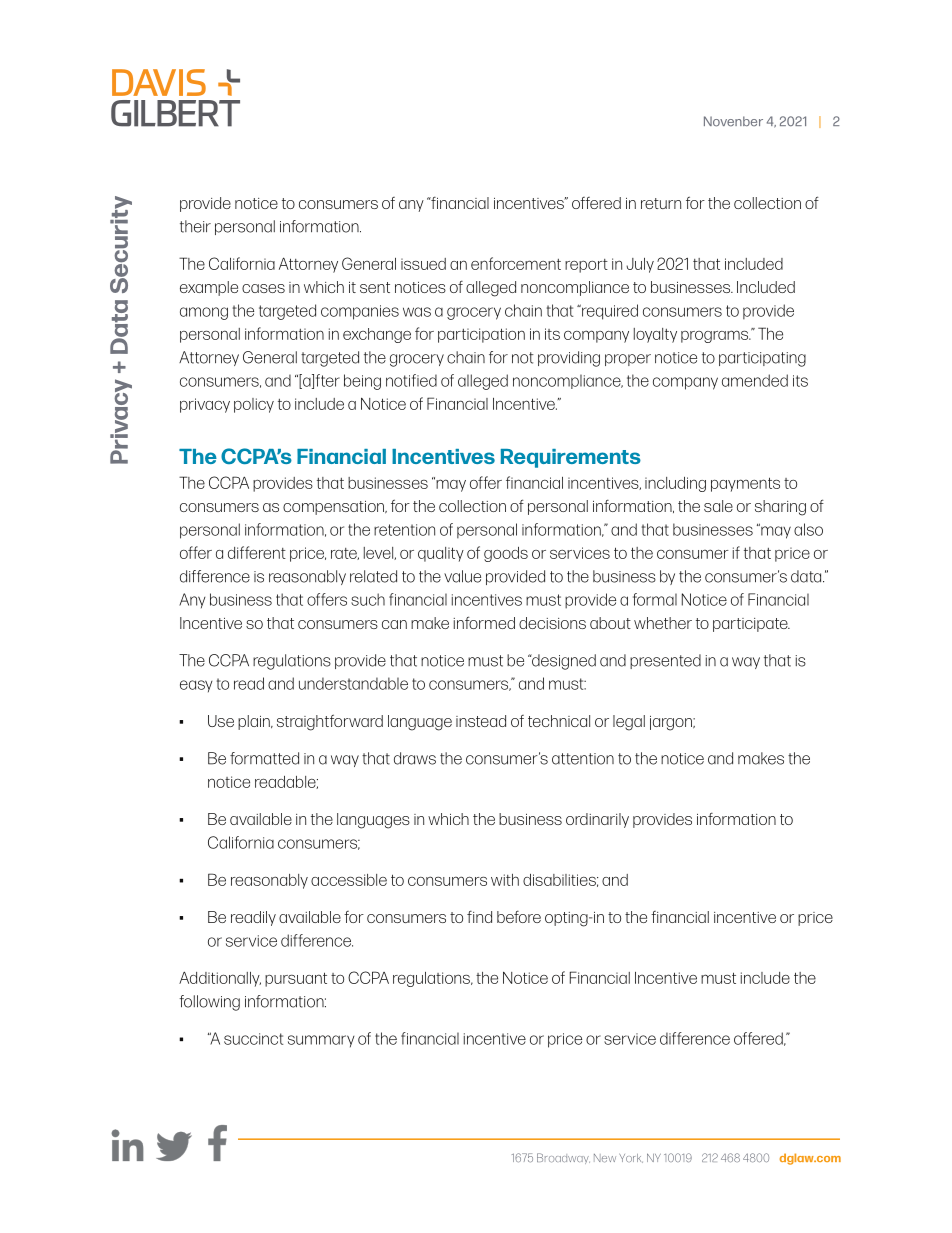 Image resolution: width=952 pixels, height=1233 pixels. I want to click on succinct, so click(253, 1039).
